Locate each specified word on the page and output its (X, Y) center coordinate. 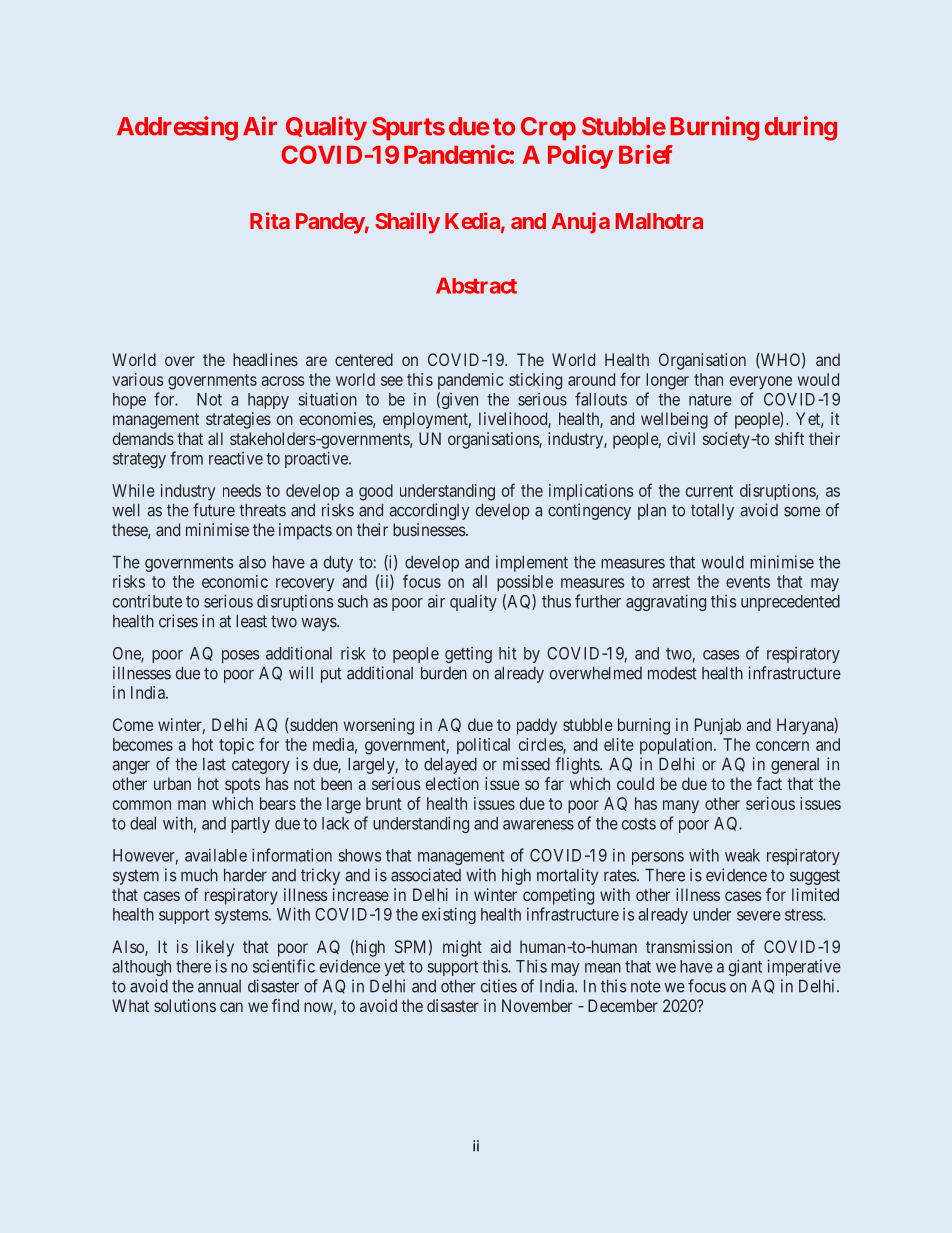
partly (250, 825)
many (681, 807)
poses (240, 656)
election (452, 783)
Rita (270, 220)
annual (219, 986)
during (801, 128)
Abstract (476, 285)
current (709, 491)
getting (468, 655)
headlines (265, 359)
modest (672, 673)
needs (242, 490)
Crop (548, 128)
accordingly (429, 511)
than (708, 379)
